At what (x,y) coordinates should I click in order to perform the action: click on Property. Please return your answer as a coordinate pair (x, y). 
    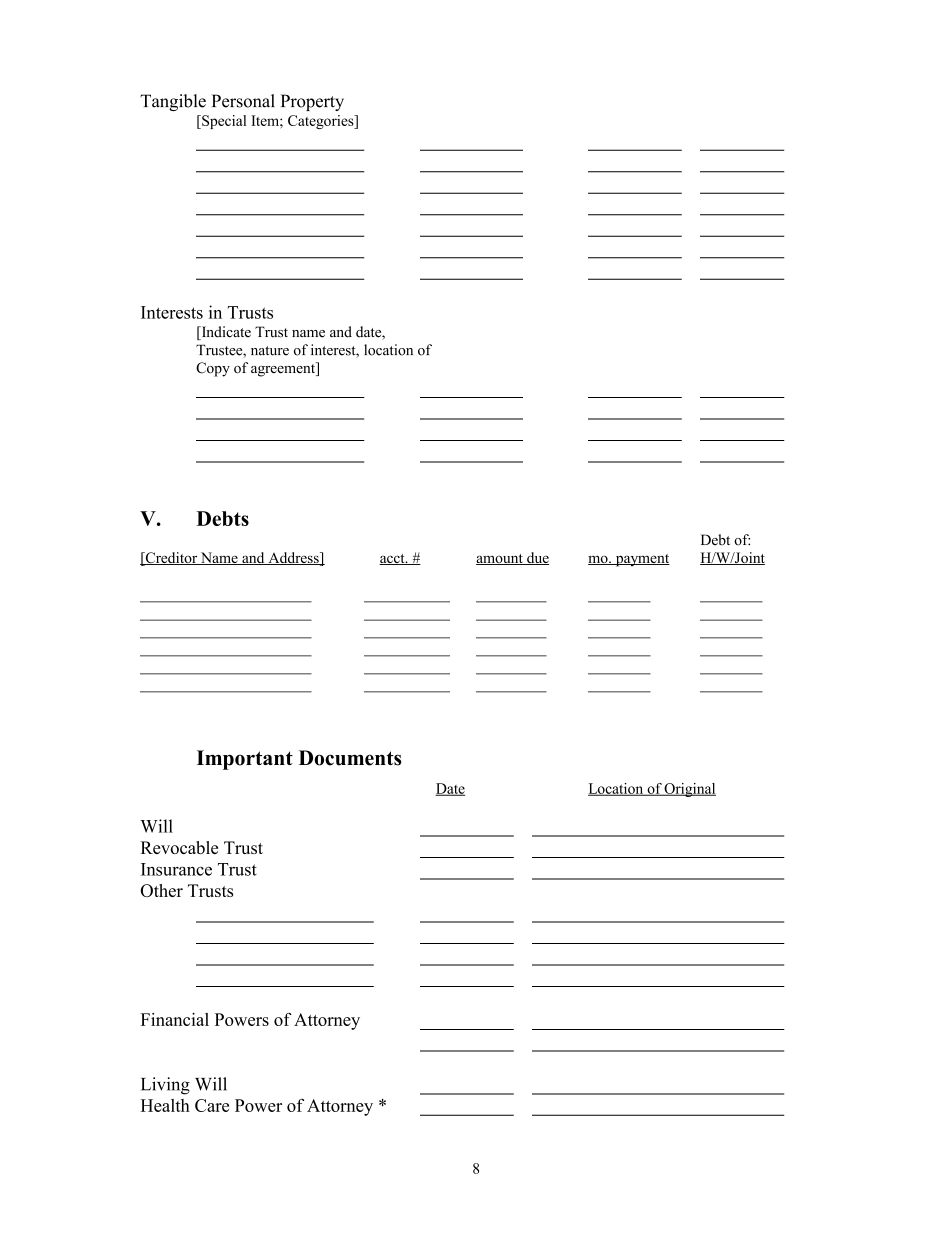
    Looking at the image, I should click on (312, 102).
